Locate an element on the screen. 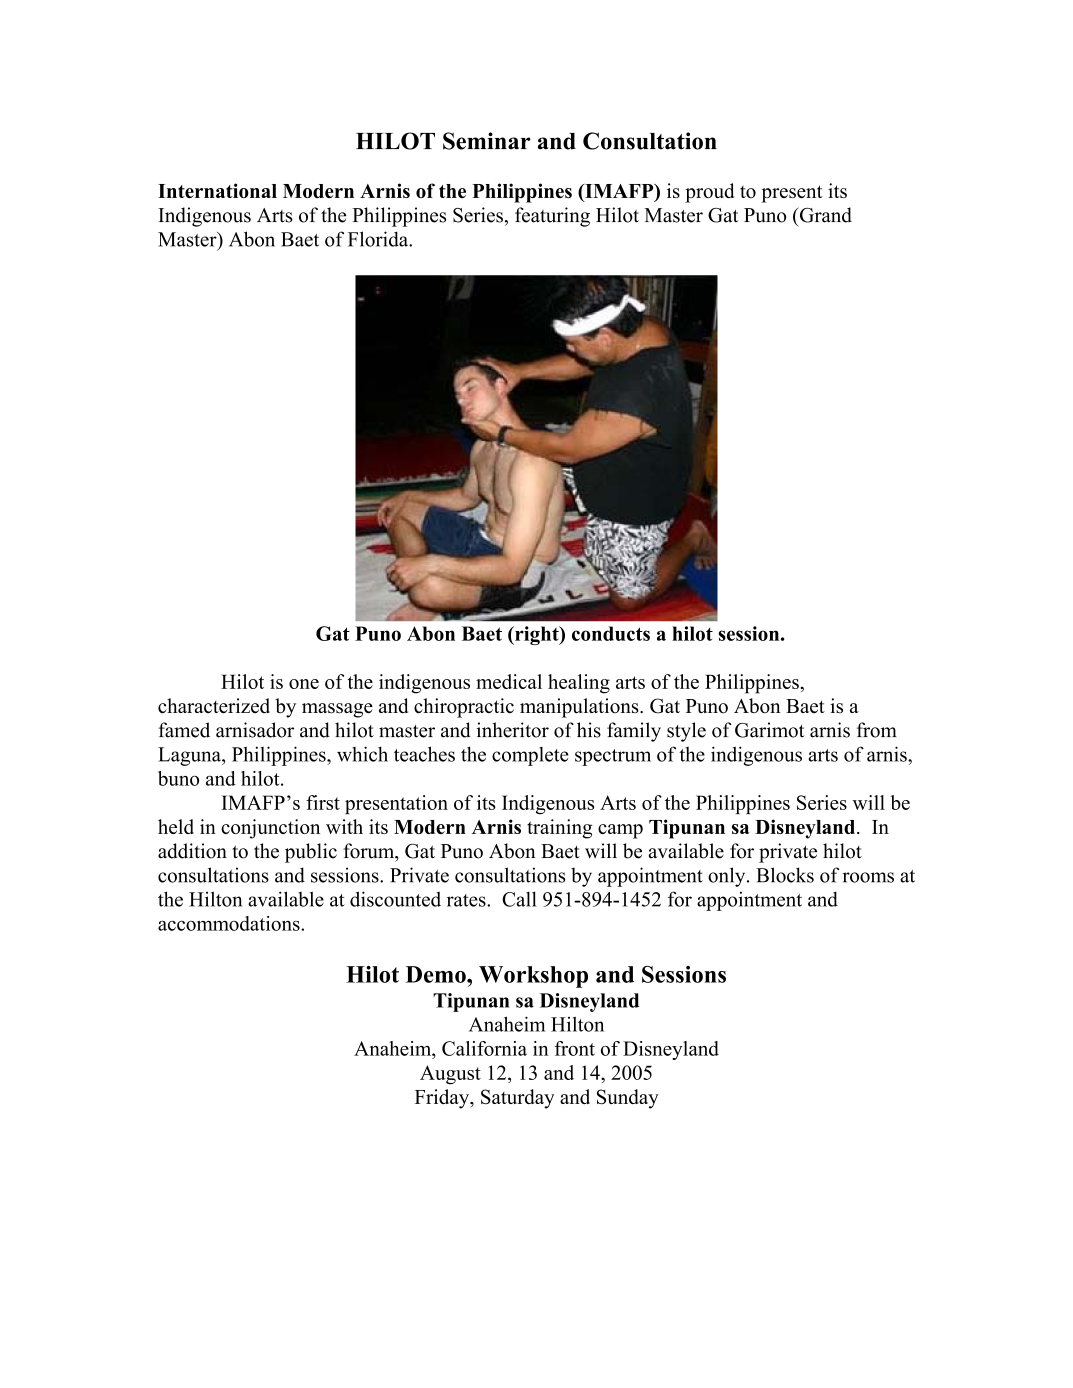  Sunday is located at coordinates (628, 1099).
